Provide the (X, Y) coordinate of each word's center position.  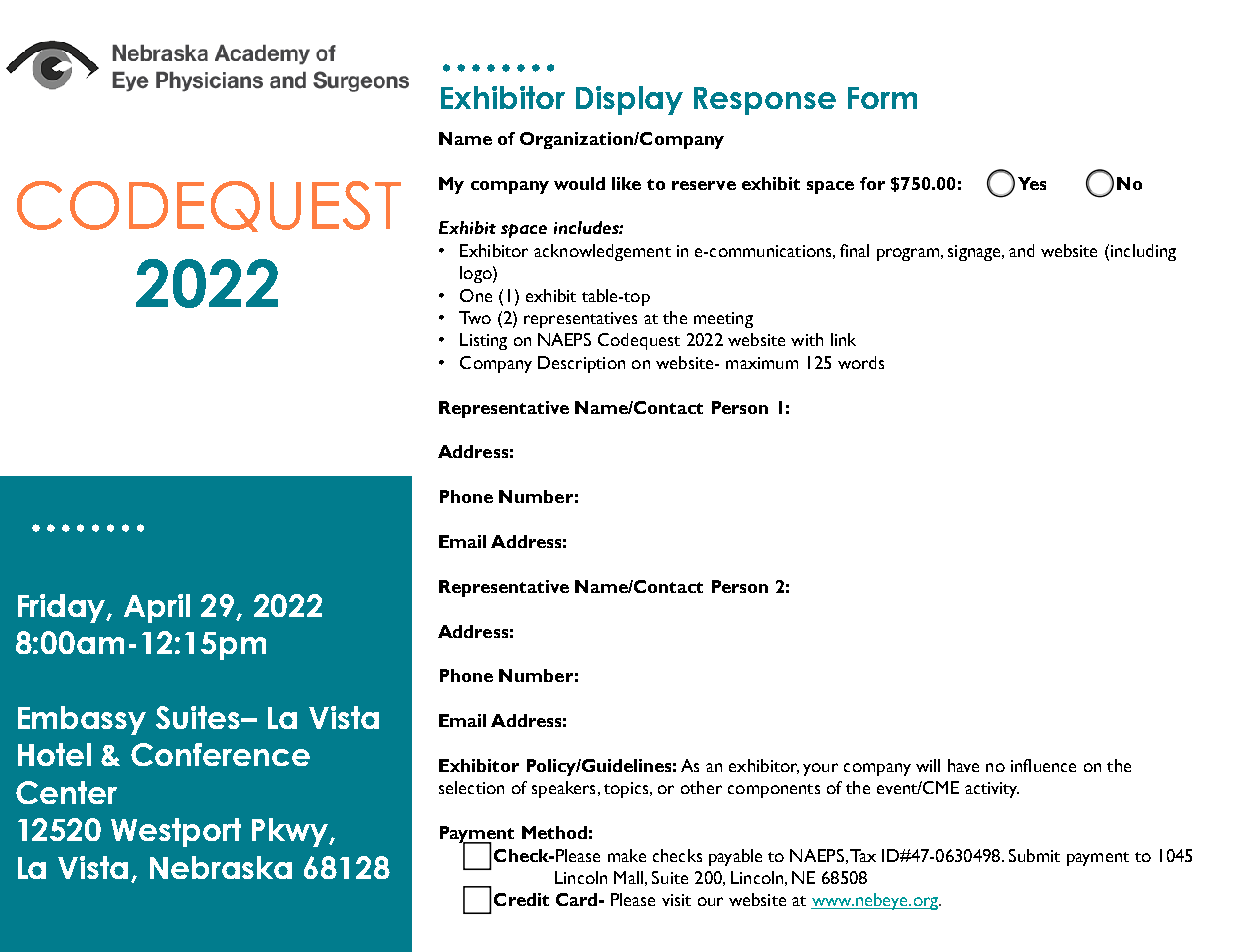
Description (581, 364)
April (157, 608)
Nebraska (221, 867)
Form (882, 98)
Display (629, 100)
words (861, 362)
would (579, 183)
